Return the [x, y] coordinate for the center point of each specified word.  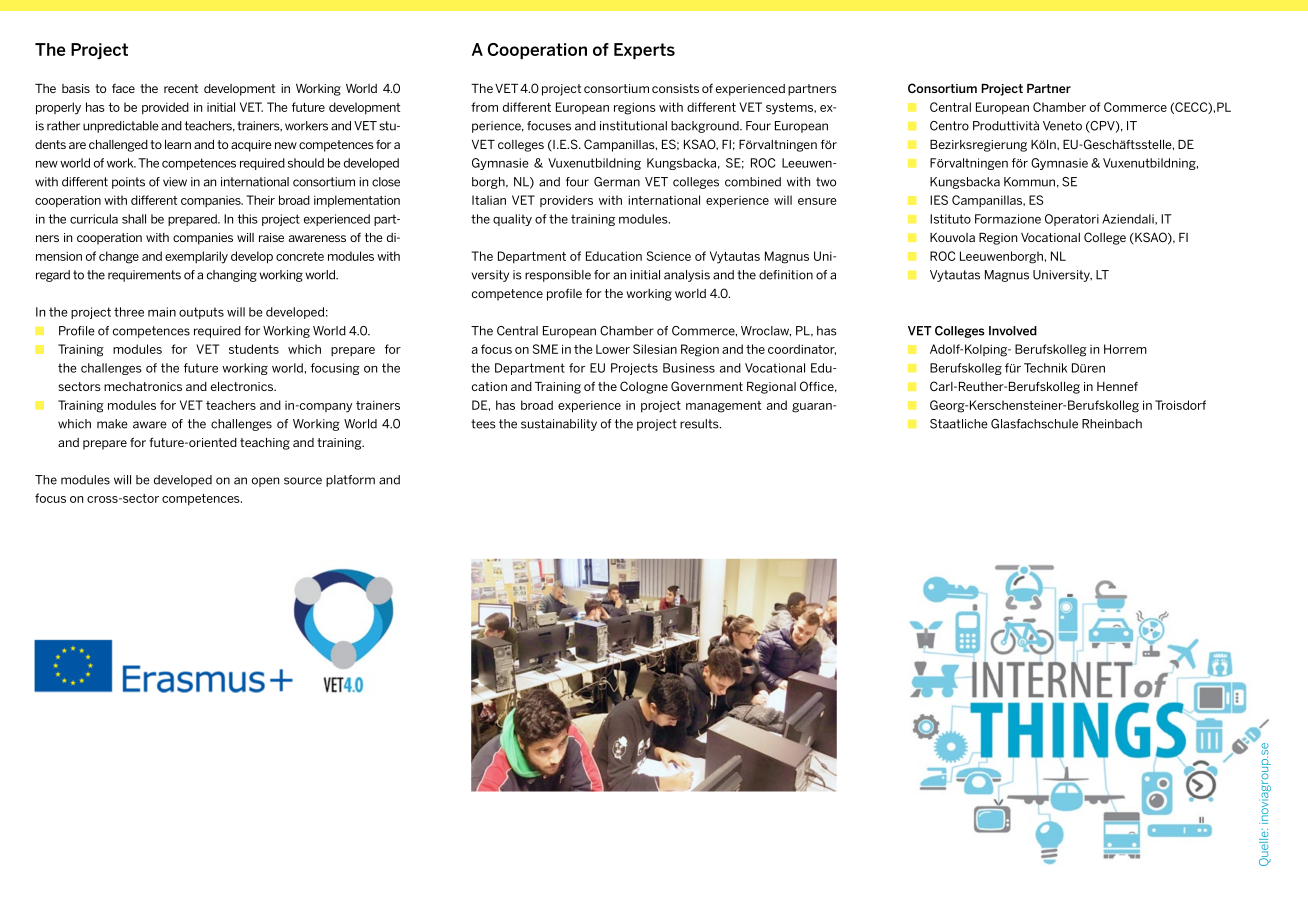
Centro [949, 126]
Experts [644, 51]
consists [675, 88]
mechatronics [143, 386]
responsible [558, 276]
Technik [1045, 368]
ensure [817, 201]
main [162, 312]
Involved [1013, 331]
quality [512, 220]
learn [178, 144]
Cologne [644, 387]
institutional [633, 126]
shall [134, 219]
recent [181, 88]
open [265, 482]
